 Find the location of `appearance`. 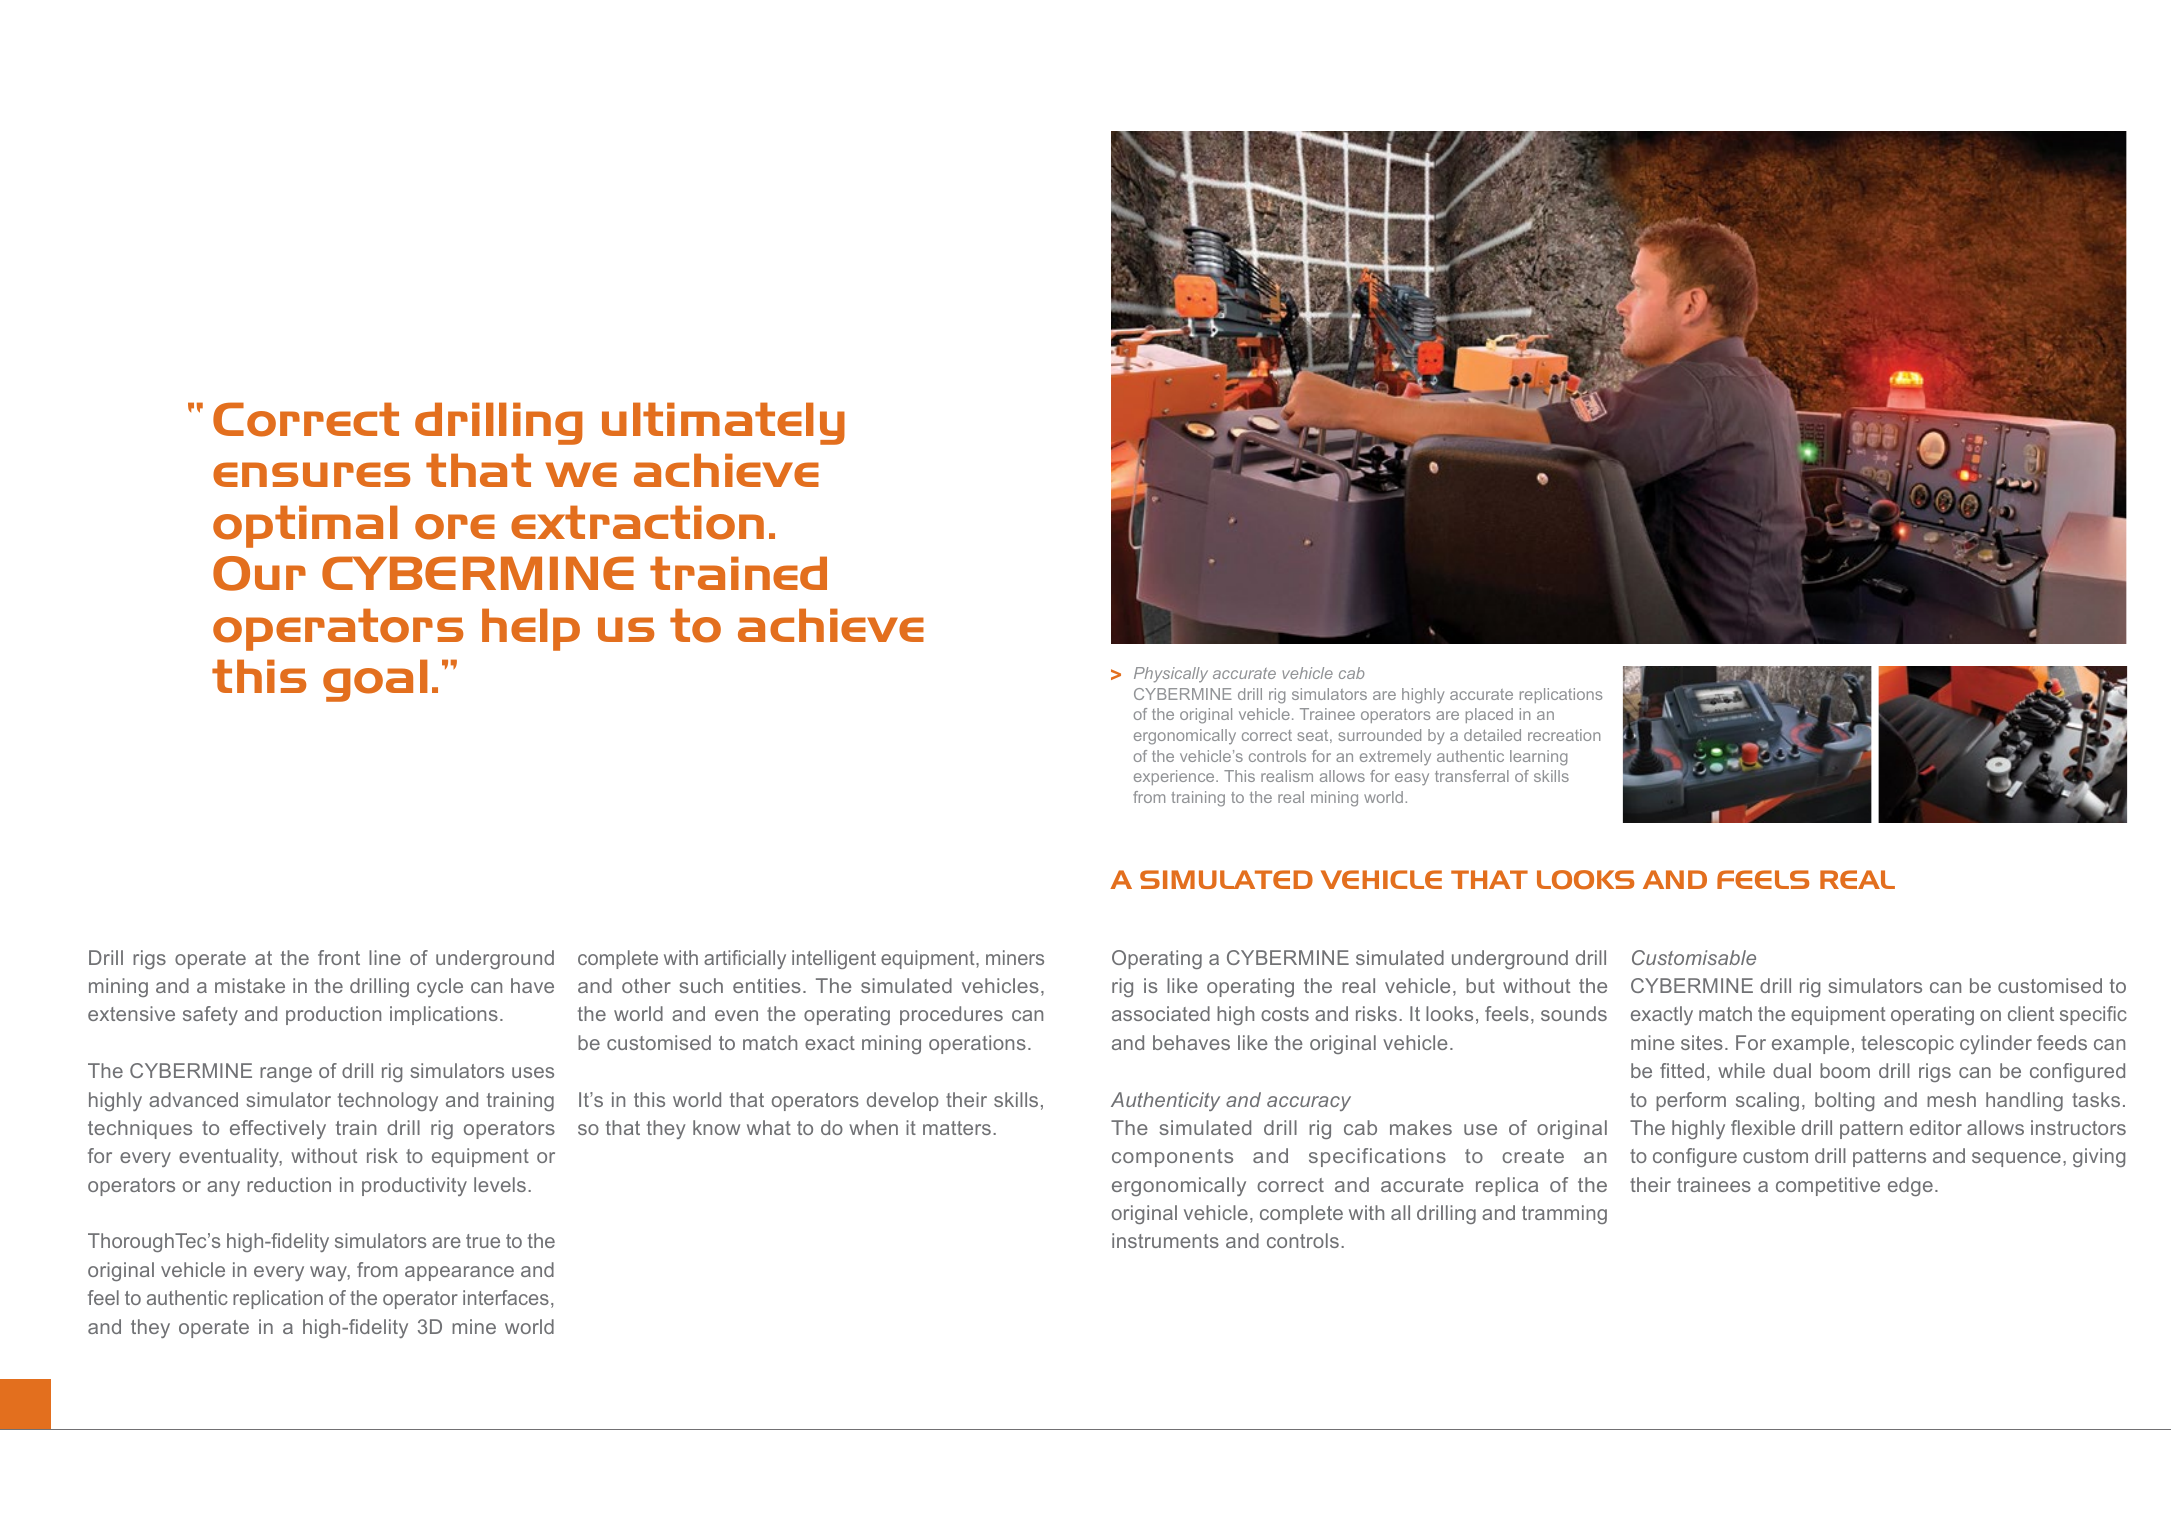

appearance is located at coordinates (459, 1273).
